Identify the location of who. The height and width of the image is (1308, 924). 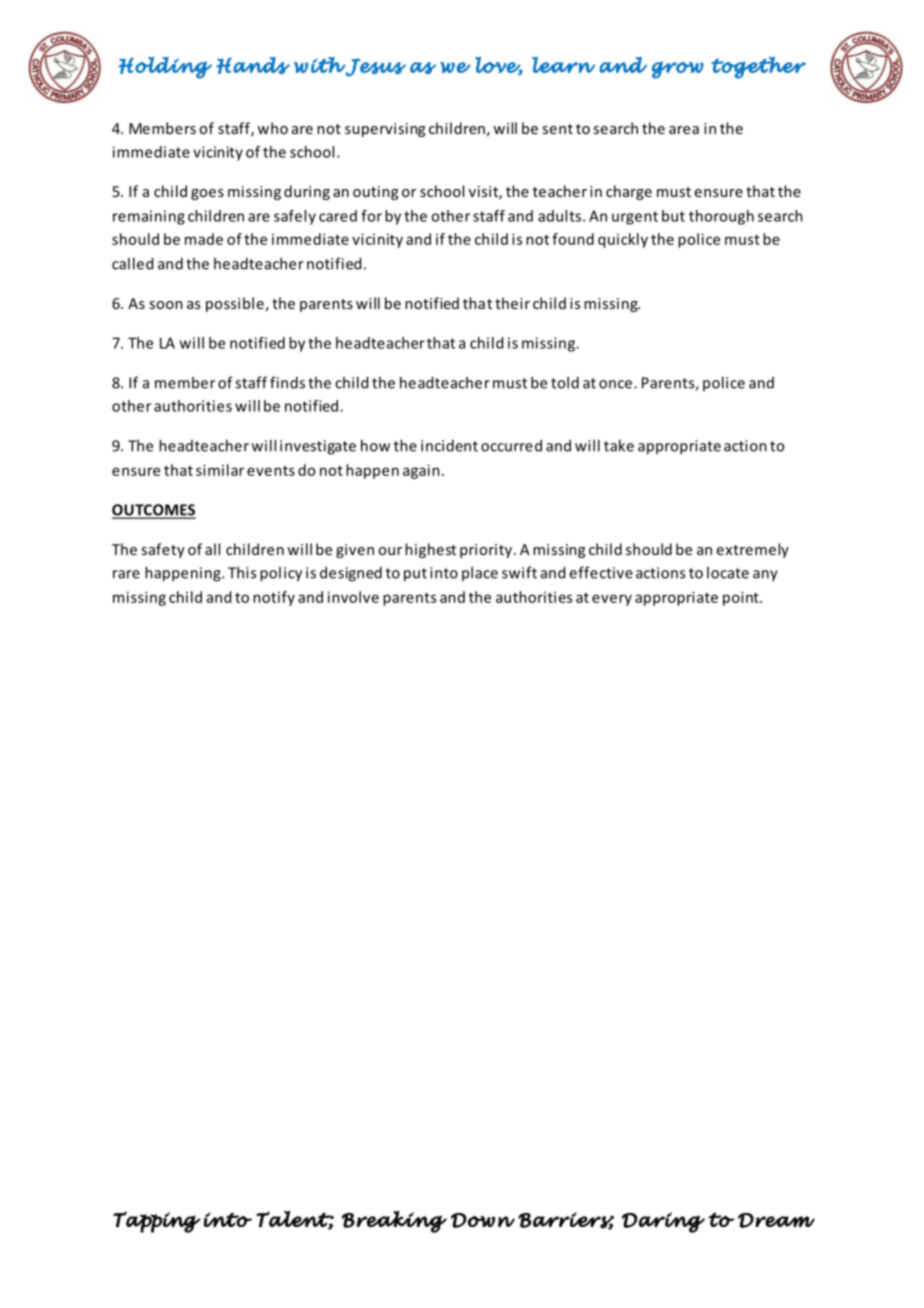
(272, 128).
